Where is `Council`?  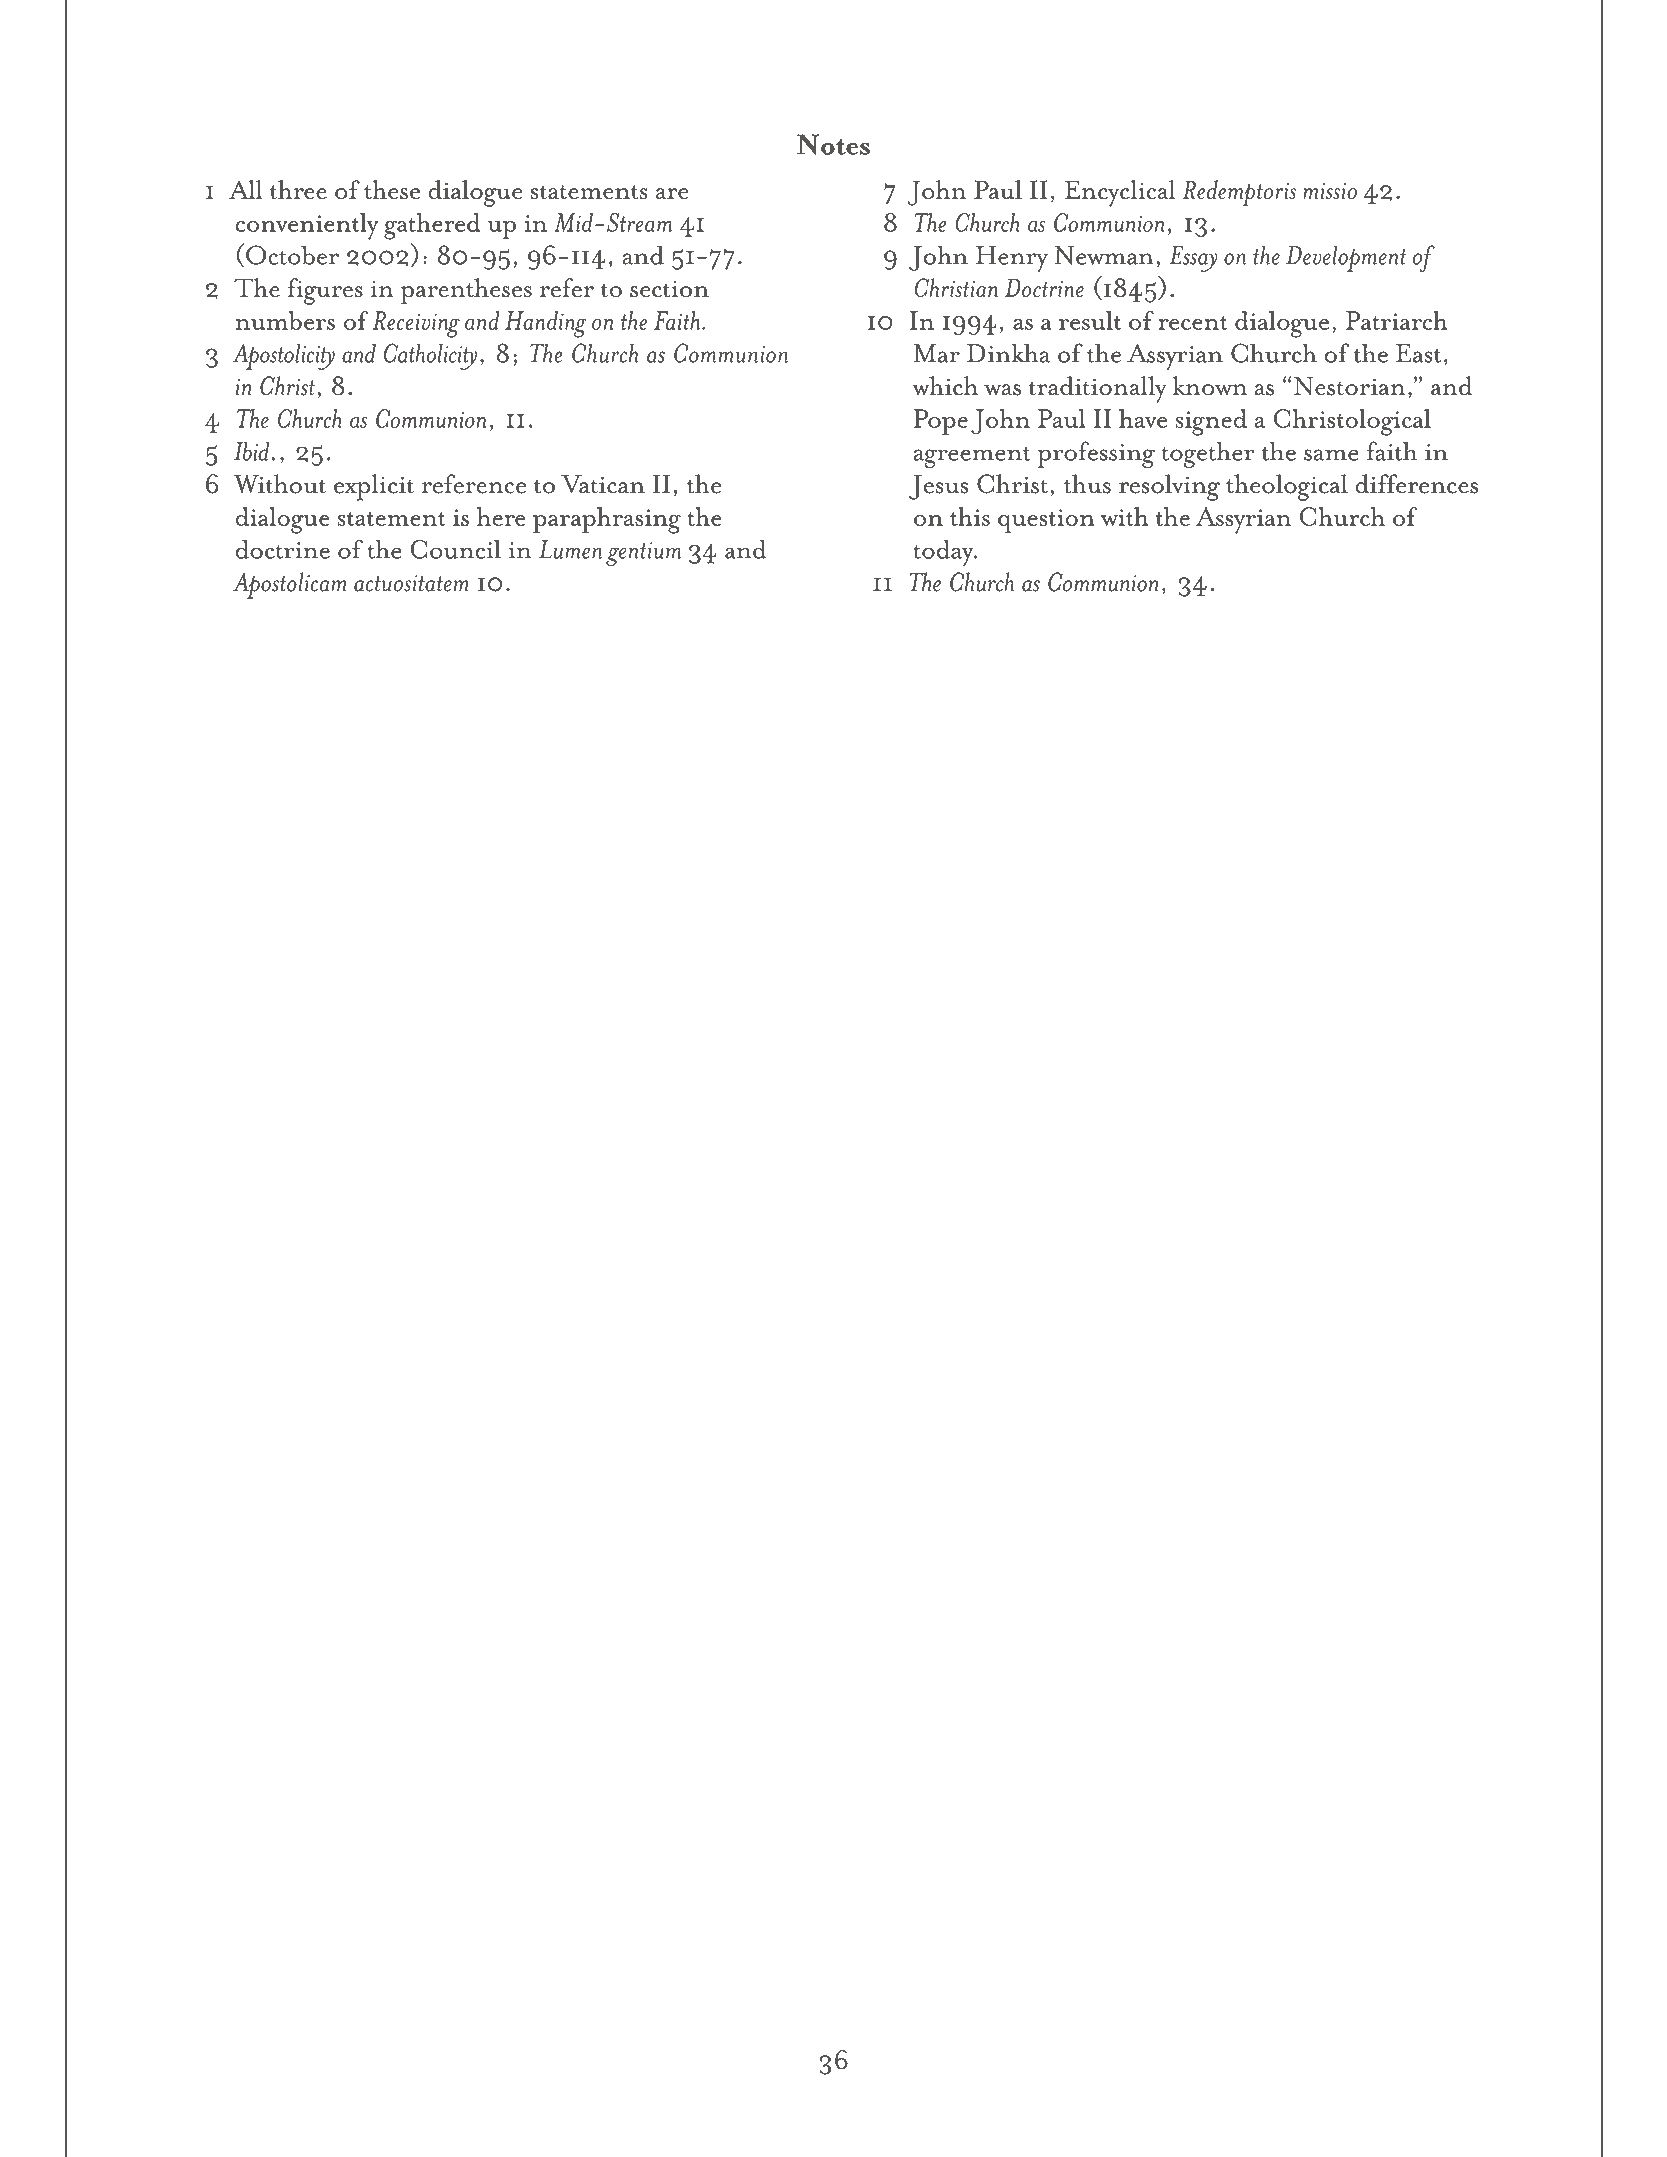
Council is located at coordinates (455, 549).
